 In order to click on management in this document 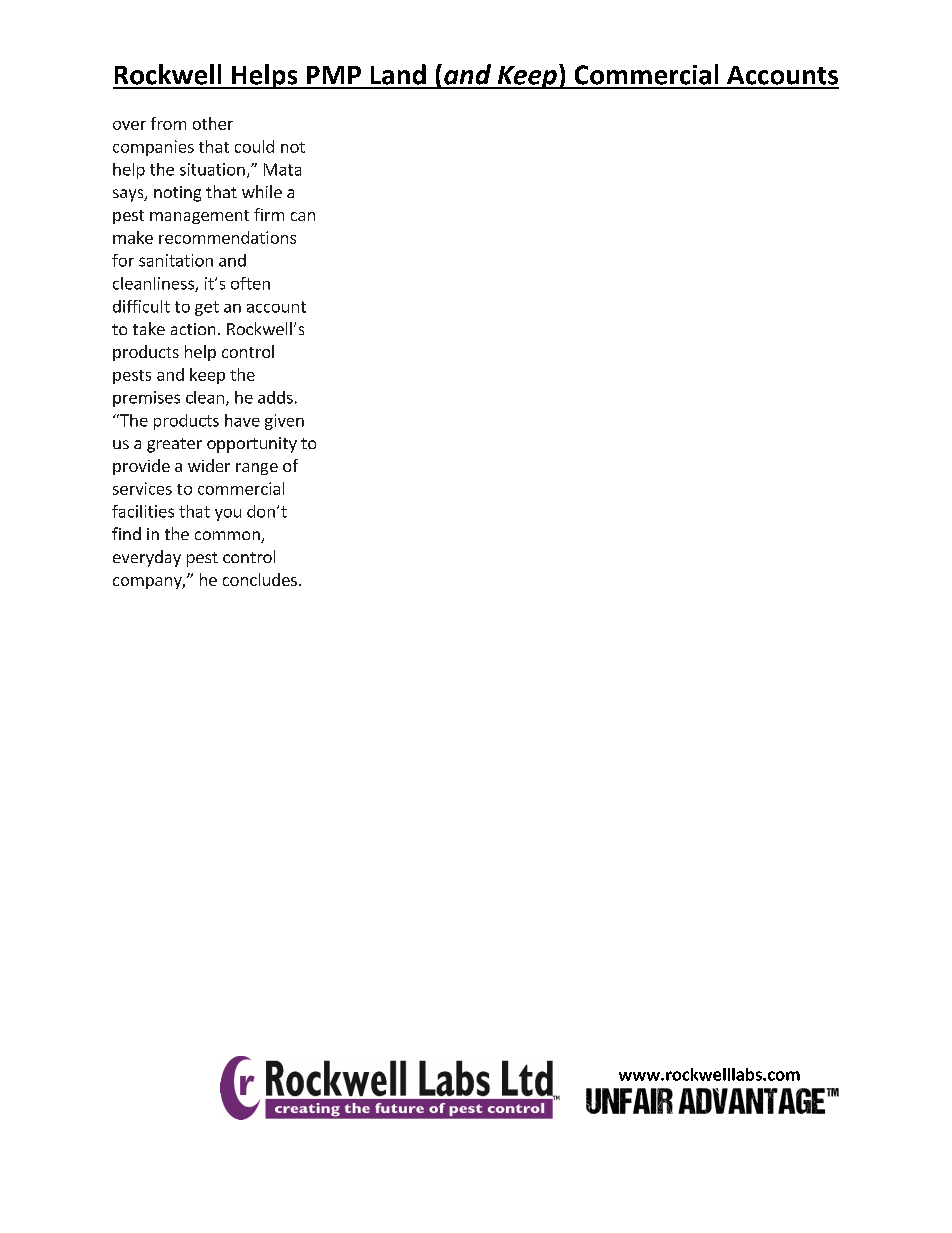, I will do `click(199, 217)`.
